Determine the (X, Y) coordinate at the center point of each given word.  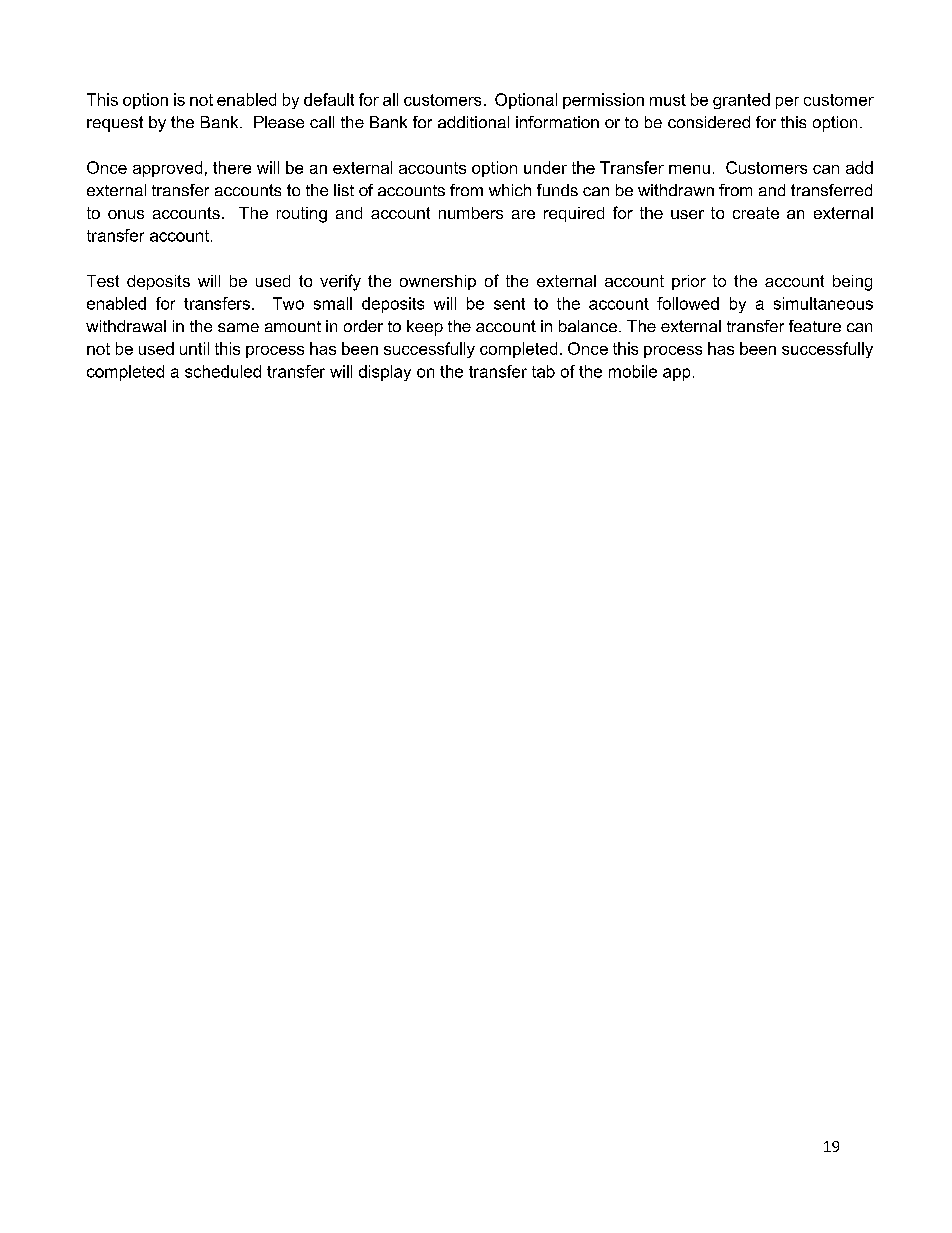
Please (279, 122)
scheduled (223, 371)
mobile (633, 371)
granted (741, 101)
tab (543, 371)
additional (473, 122)
